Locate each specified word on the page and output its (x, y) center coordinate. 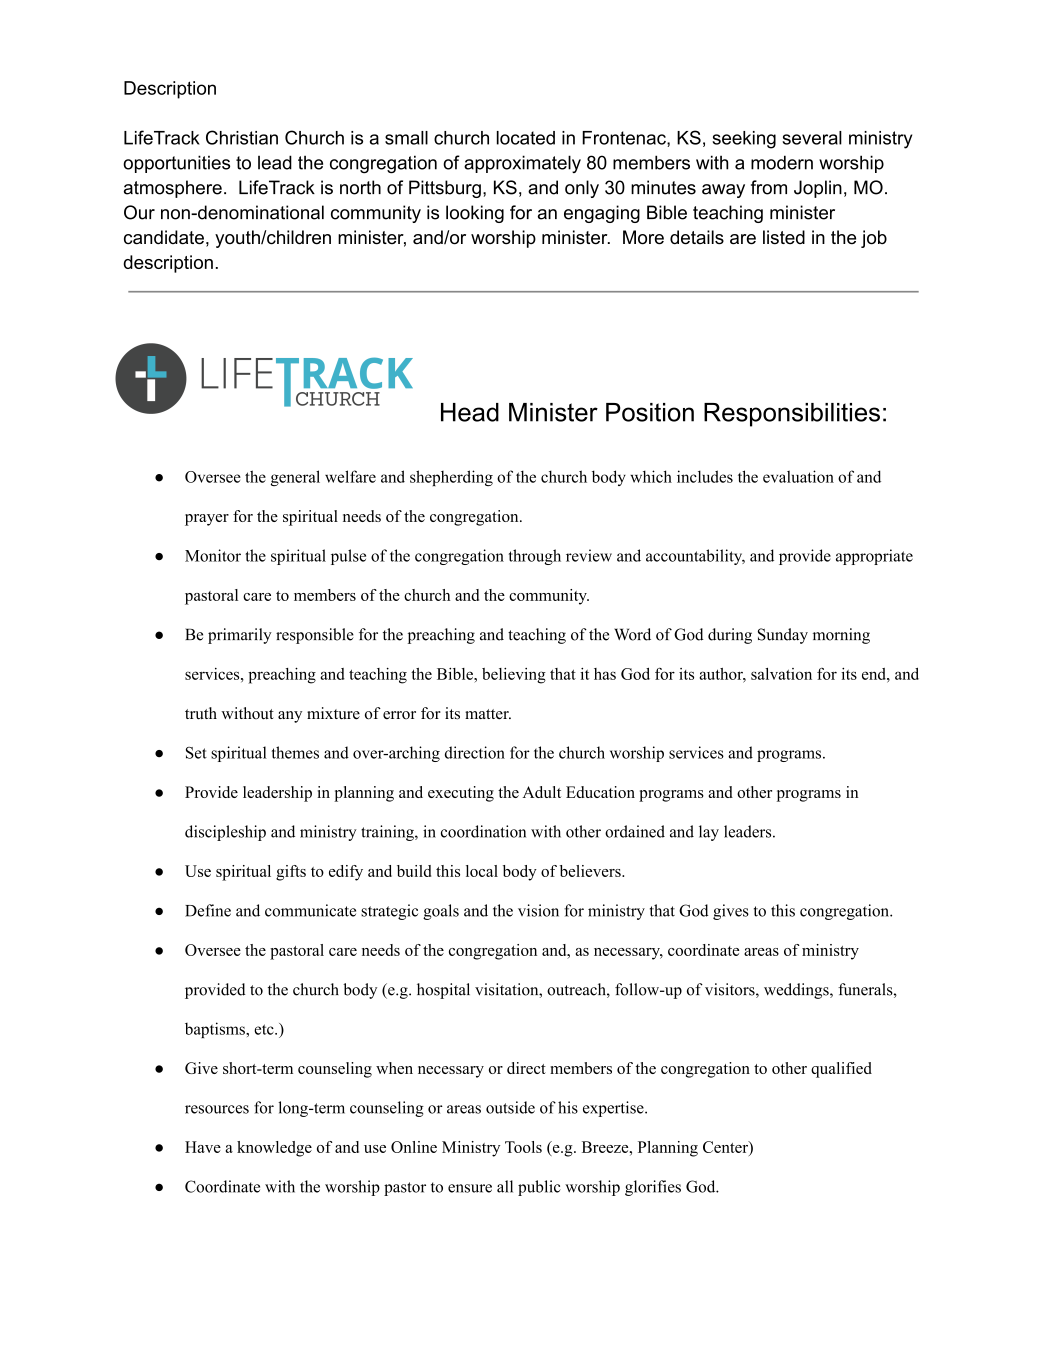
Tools (523, 1147)
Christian (242, 137)
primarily (240, 636)
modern (782, 162)
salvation (781, 674)
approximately (522, 164)
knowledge (274, 1149)
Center (726, 1147)
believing (514, 676)
